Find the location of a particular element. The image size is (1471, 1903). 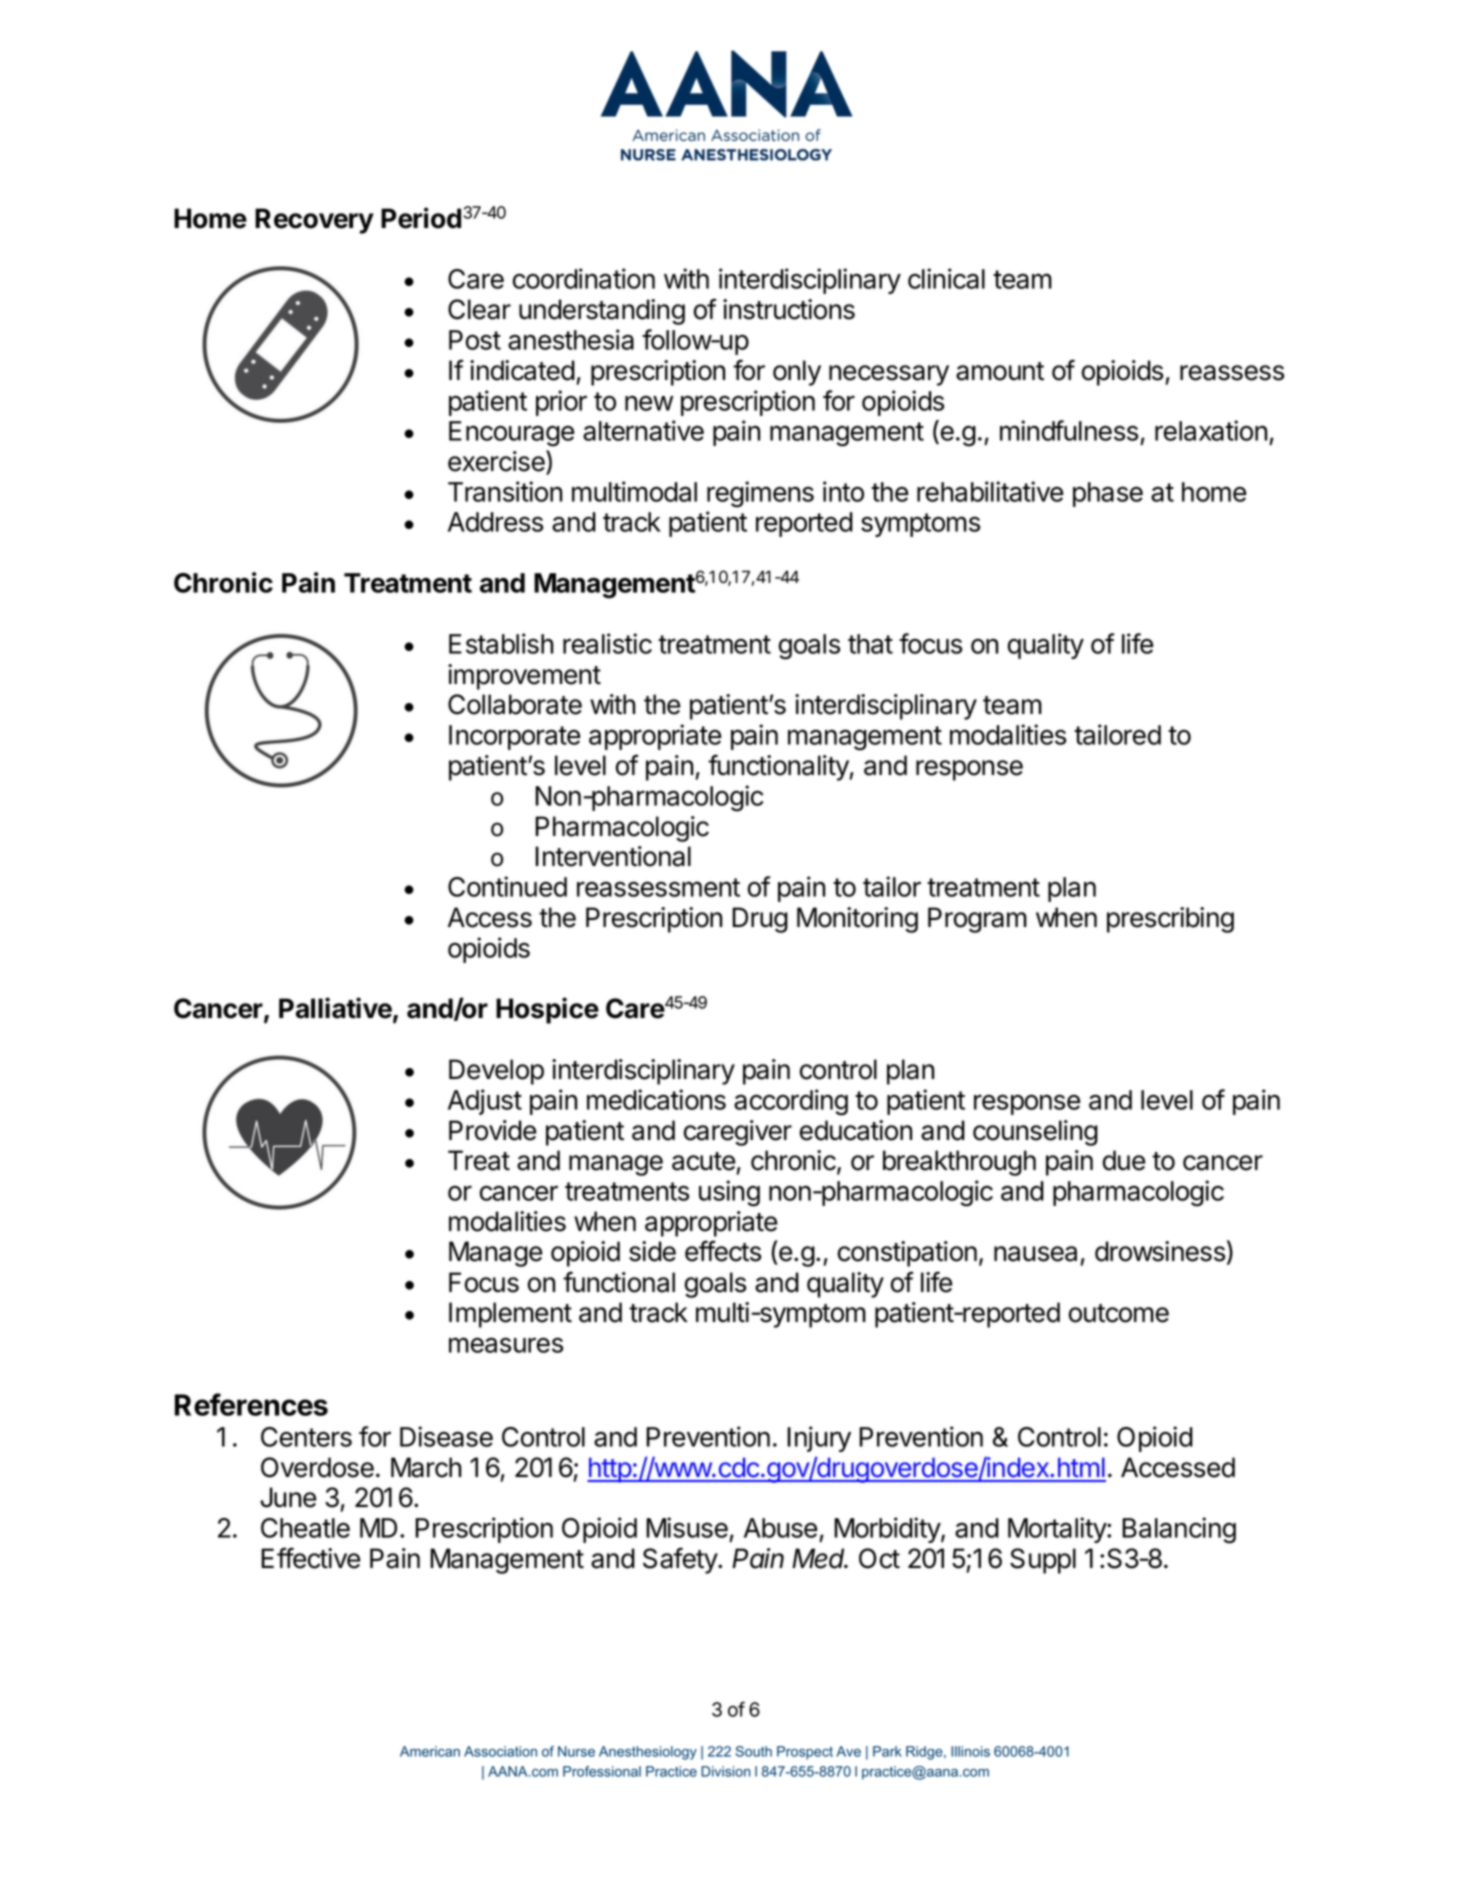

American is located at coordinates (430, 1751).
